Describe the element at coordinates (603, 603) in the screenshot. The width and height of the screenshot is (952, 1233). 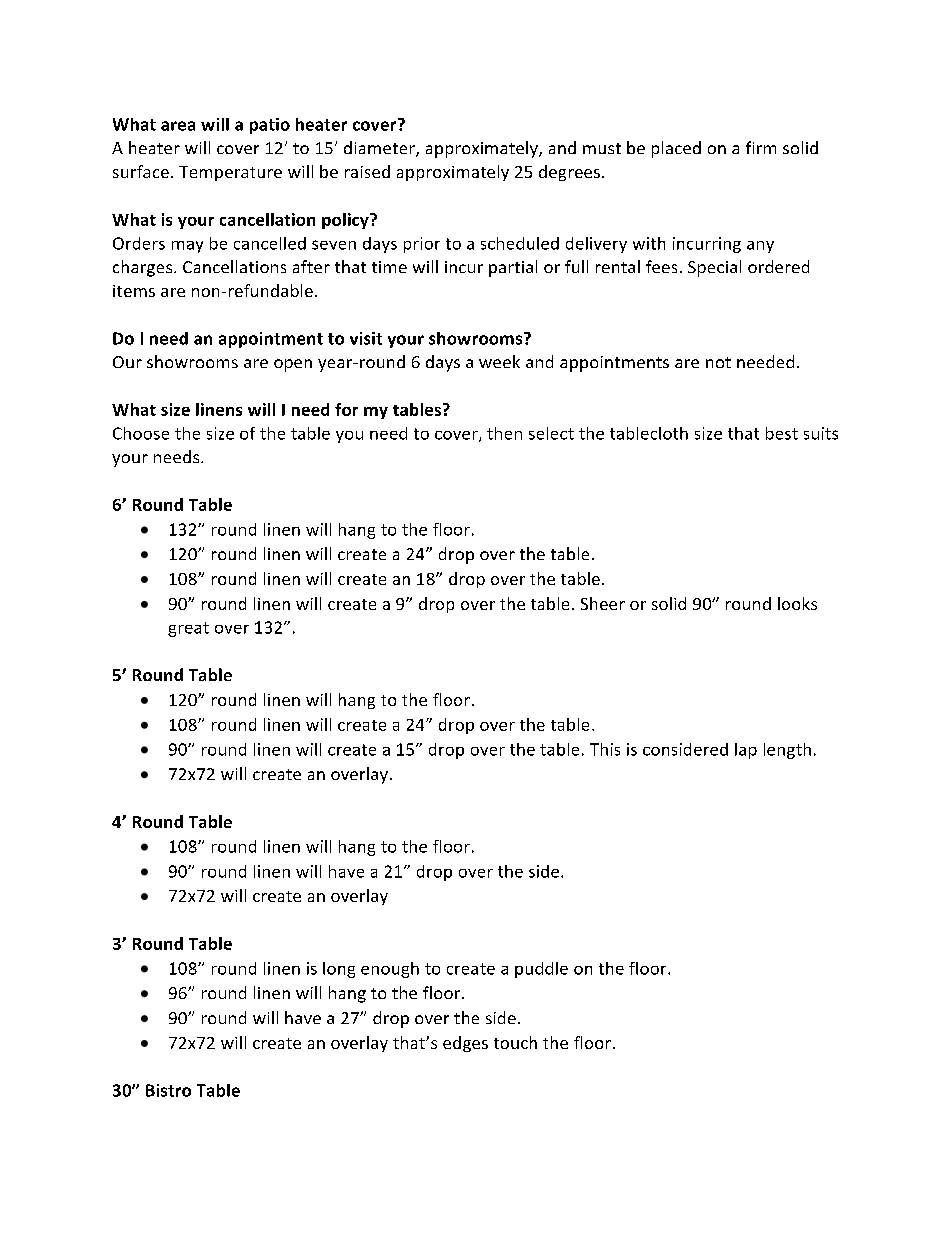
I see `Sheer` at that location.
